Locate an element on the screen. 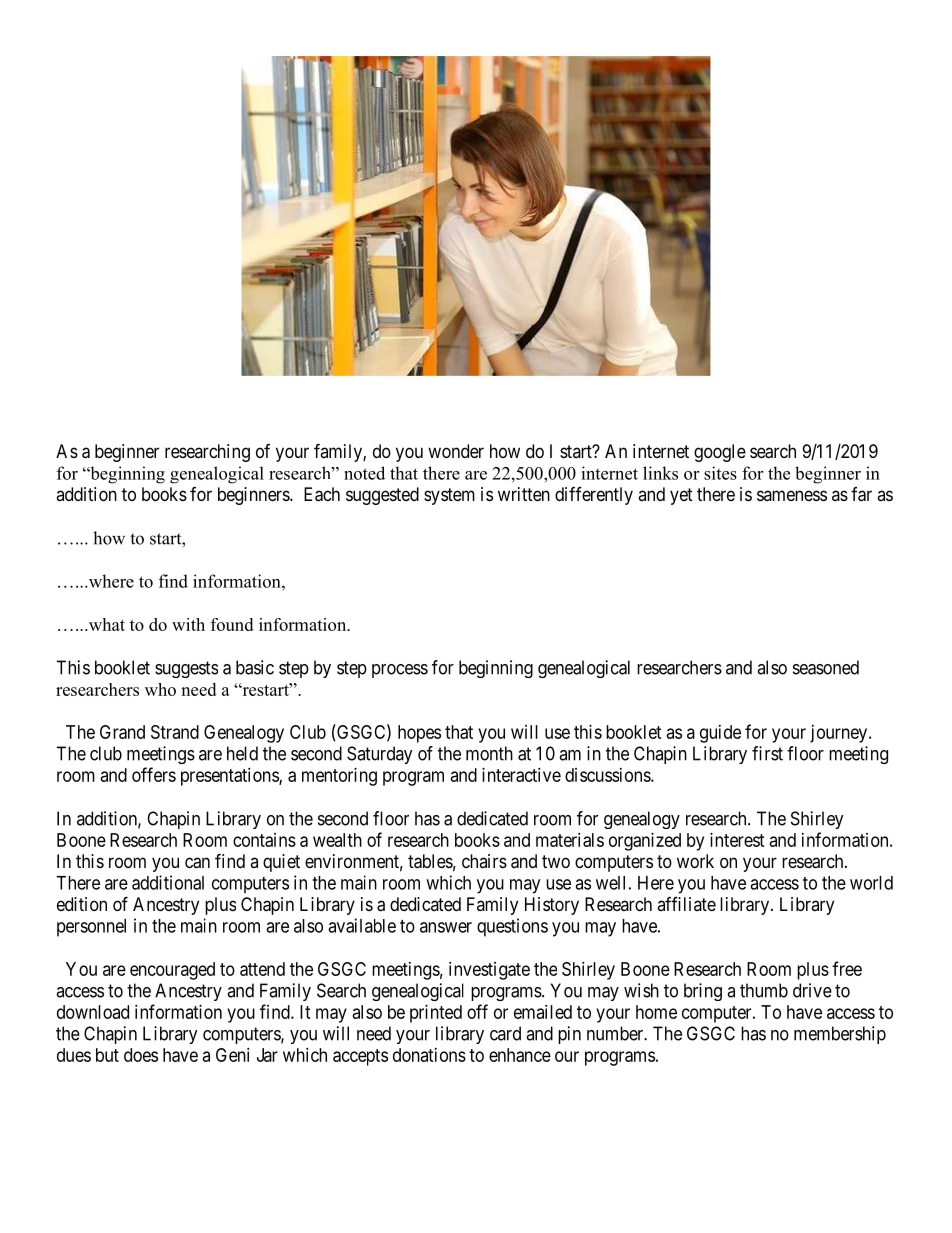 The image size is (952, 1233). month is located at coordinates (489, 753).
